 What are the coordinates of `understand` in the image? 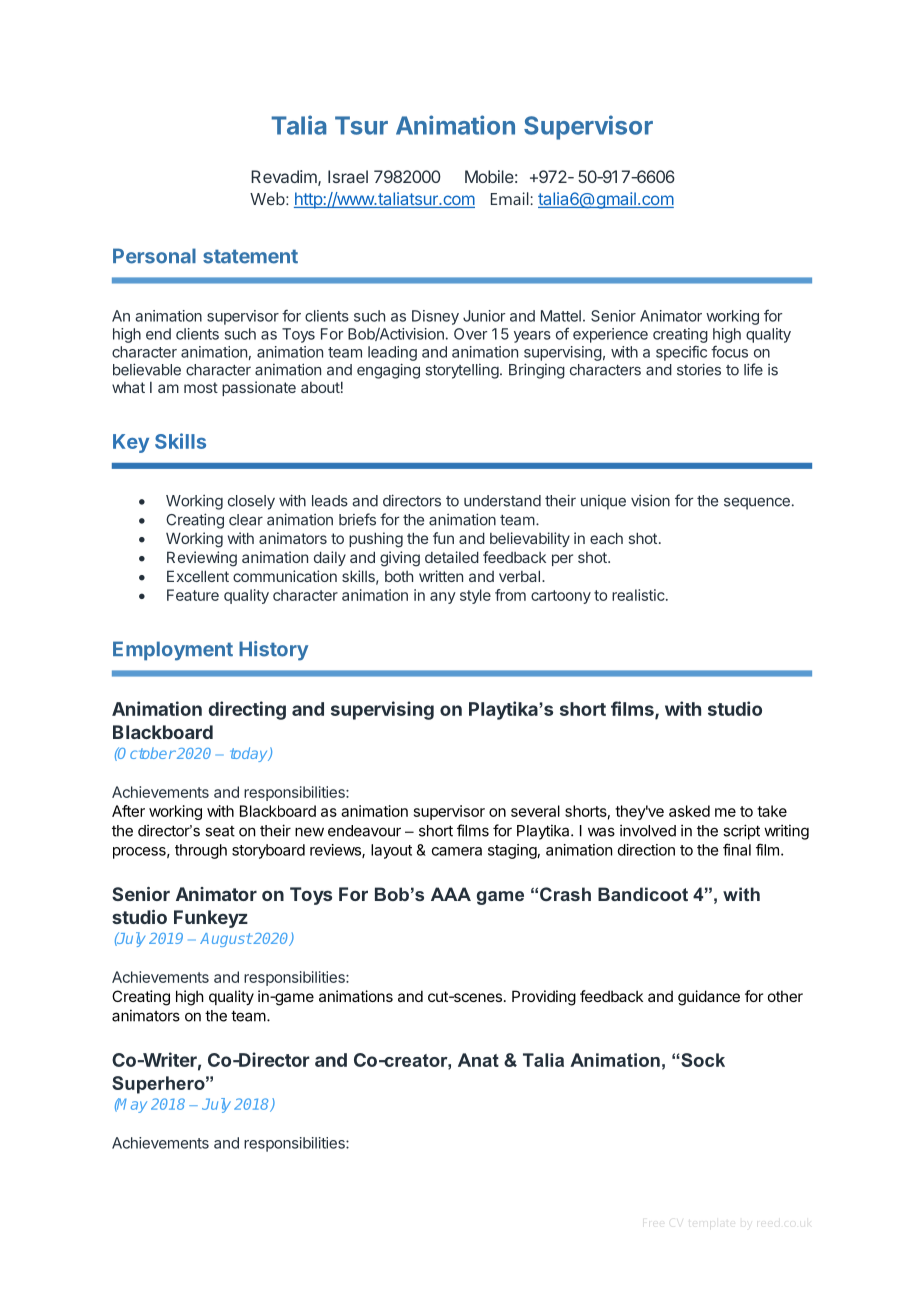 It's located at (502, 501).
